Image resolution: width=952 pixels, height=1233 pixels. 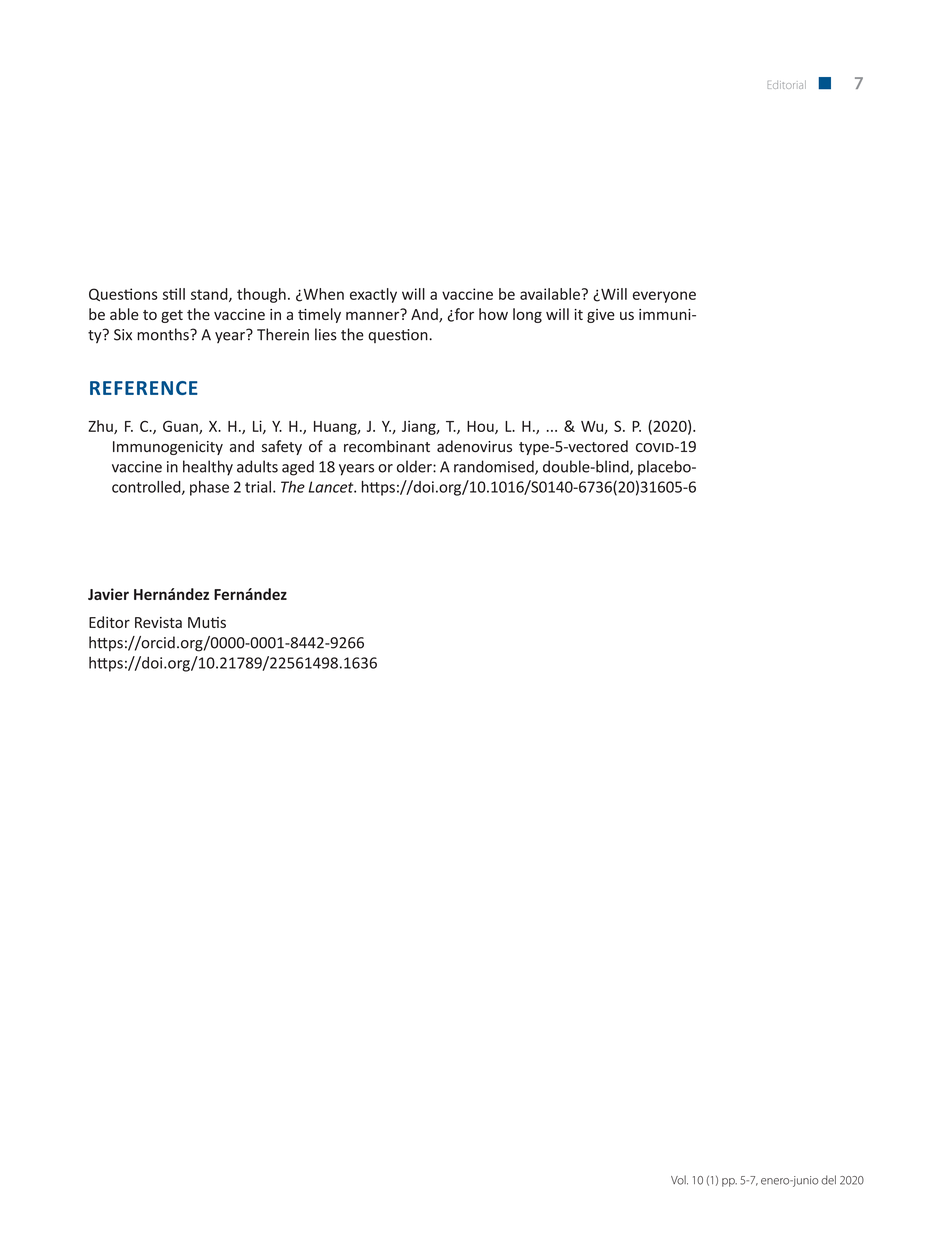 What do you see at coordinates (158, 622) in the page?
I see `Revista` at bounding box center [158, 622].
